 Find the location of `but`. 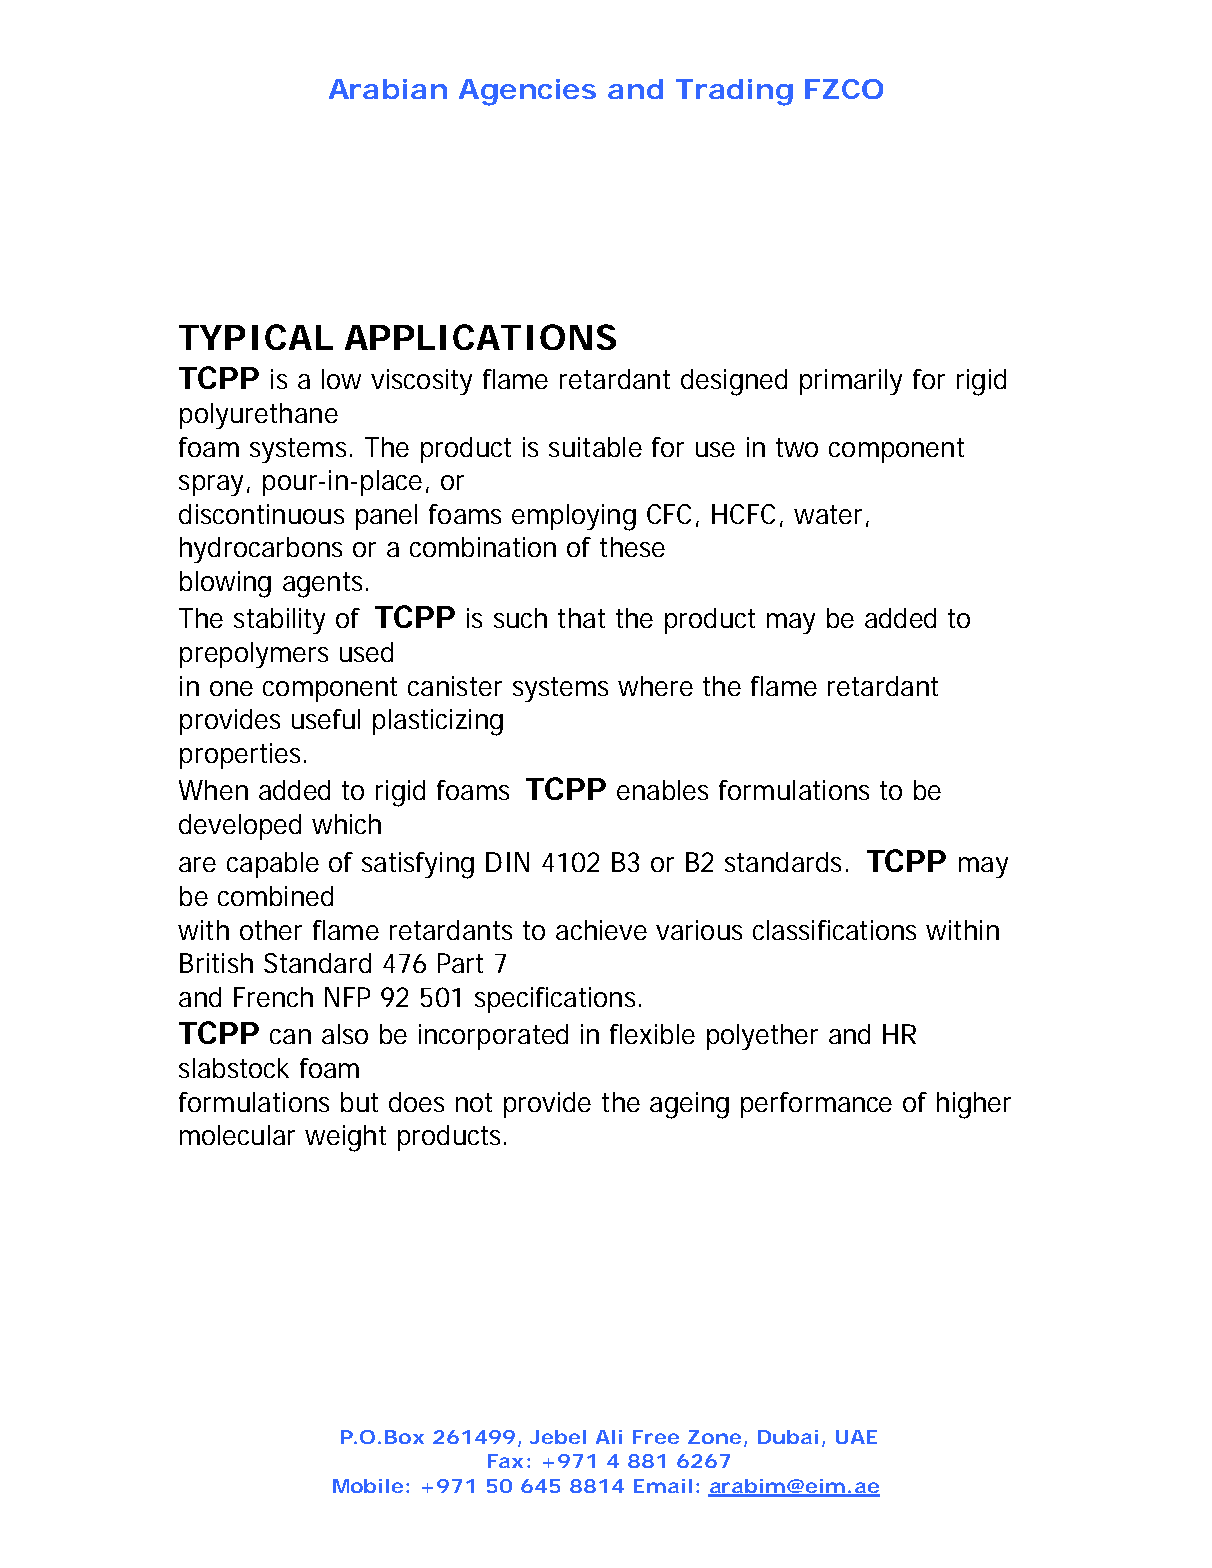

but is located at coordinates (359, 1102).
